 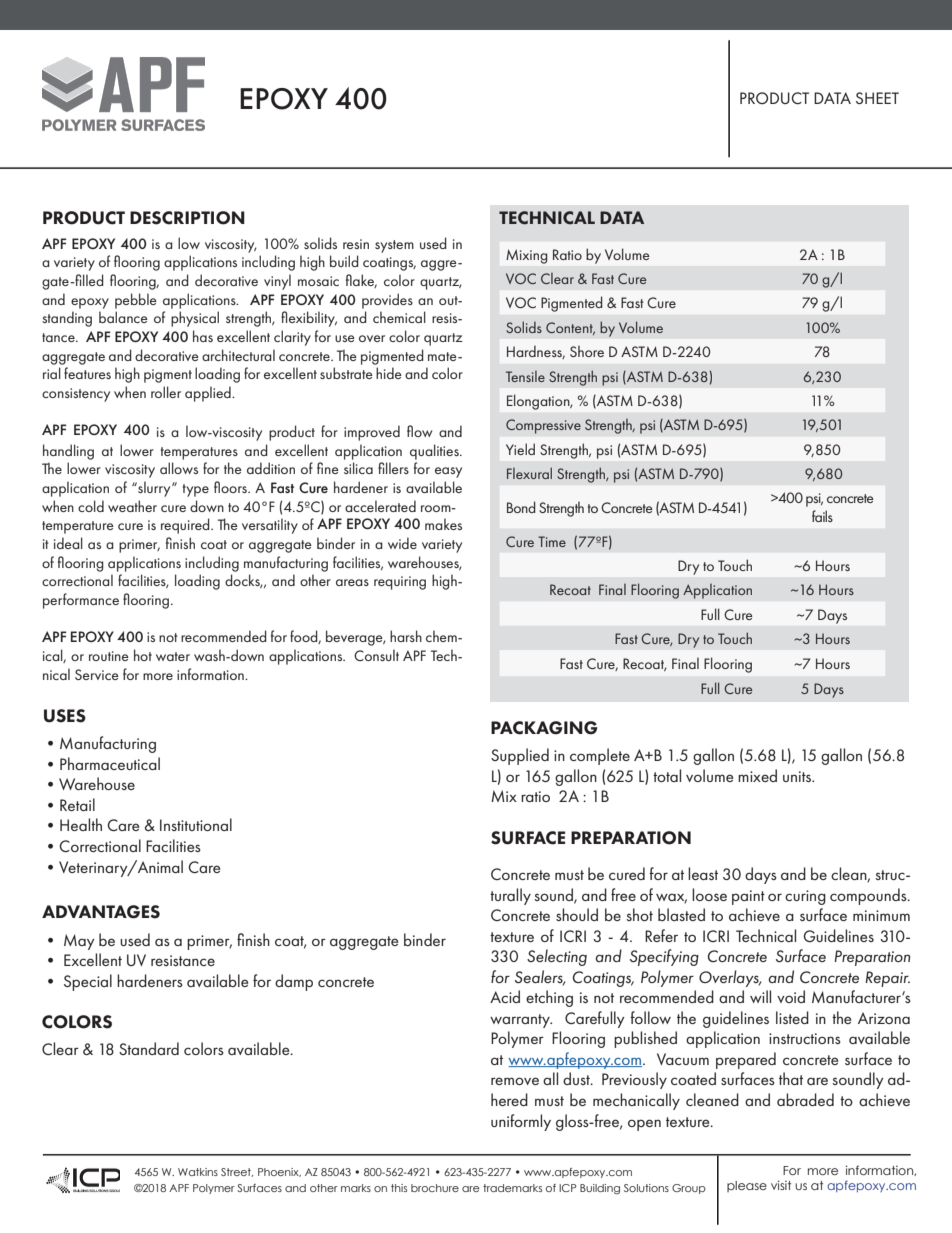 What do you see at coordinates (525, 376) in the document?
I see `Tensile` at bounding box center [525, 376].
